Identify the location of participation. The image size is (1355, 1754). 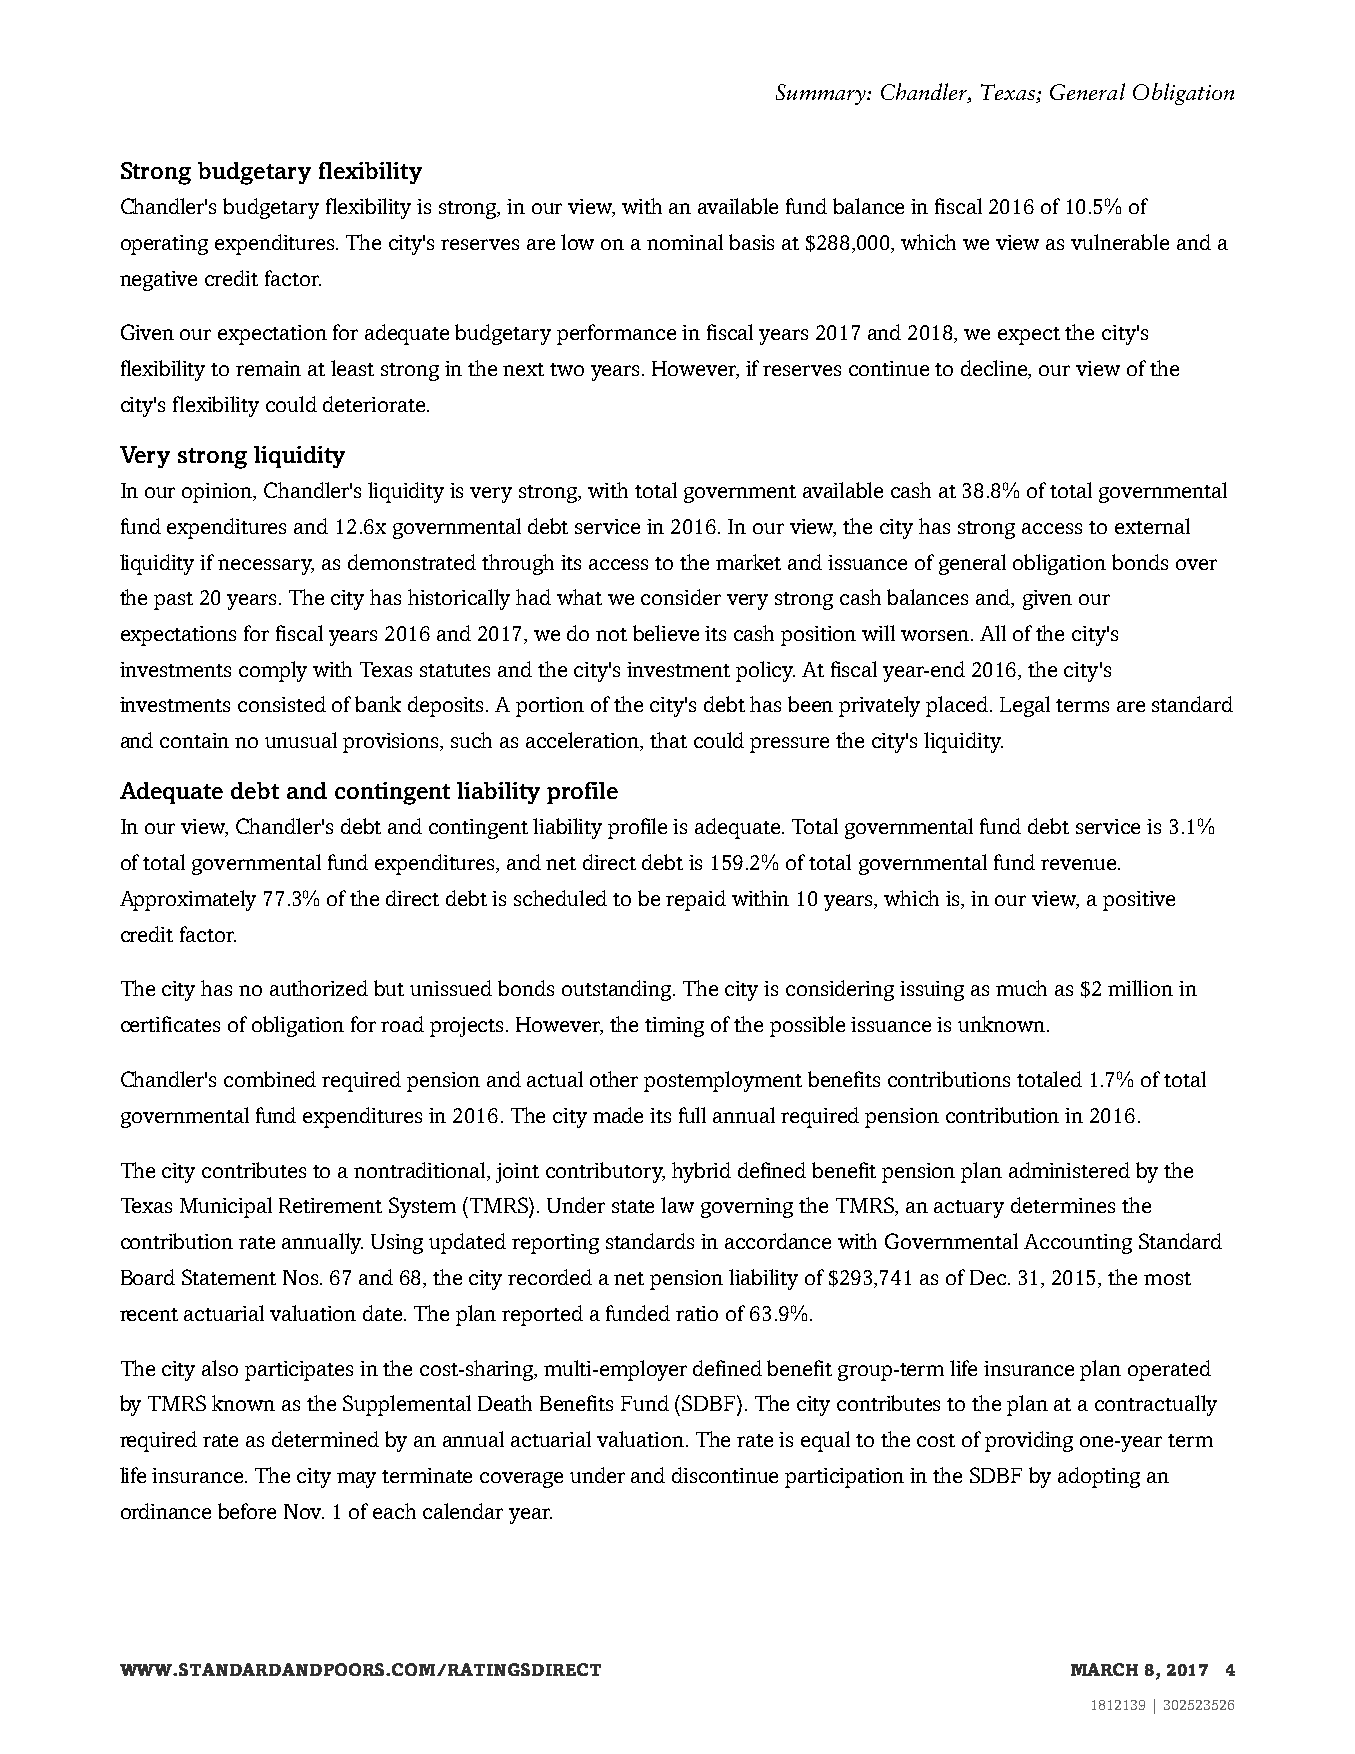
(844, 1478).
